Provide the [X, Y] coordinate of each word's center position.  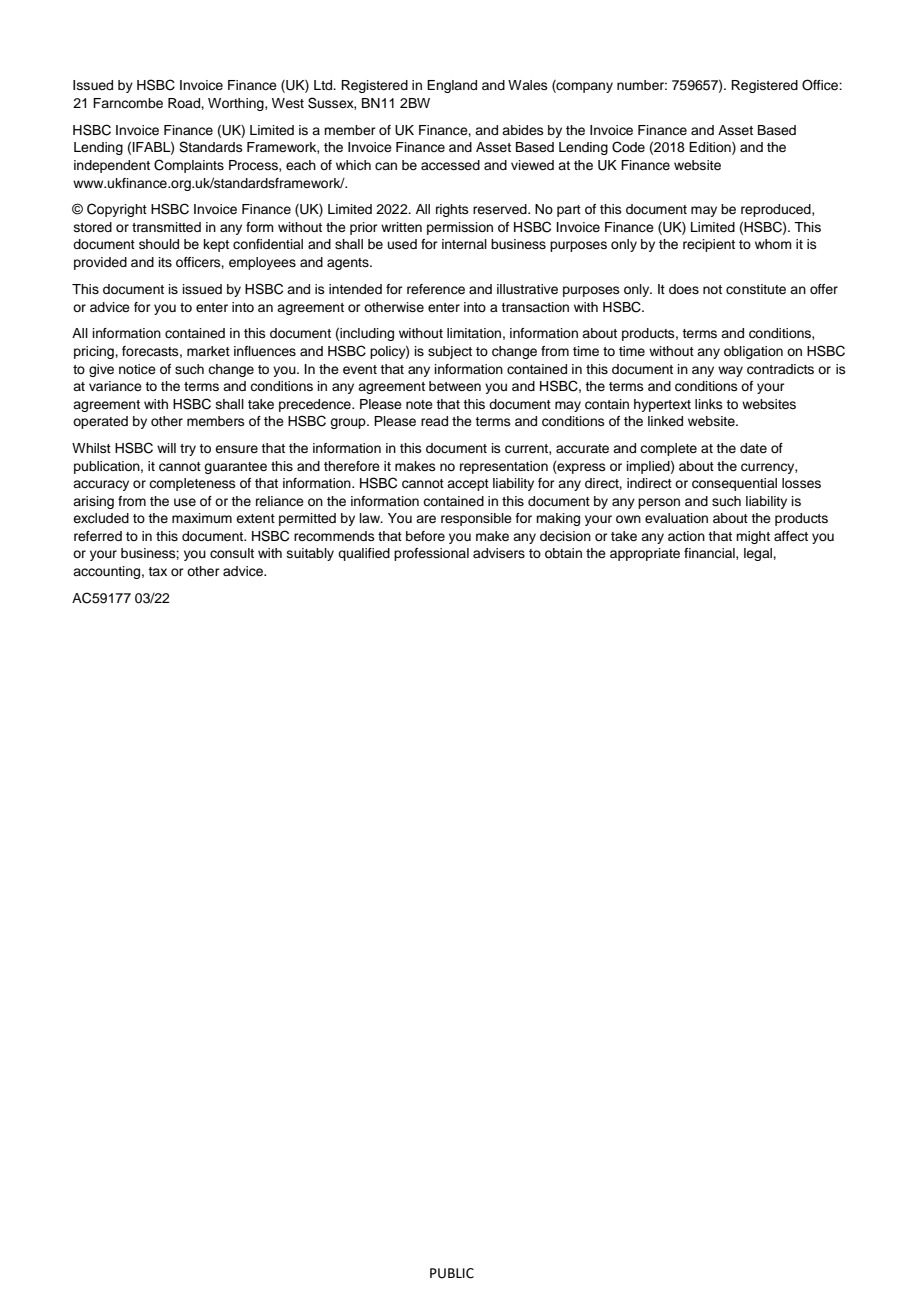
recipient [709, 245]
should [159, 244]
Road [185, 103]
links [709, 404]
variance [115, 386]
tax [157, 571]
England [452, 86]
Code [628, 147]
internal [464, 244]
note [419, 404]
